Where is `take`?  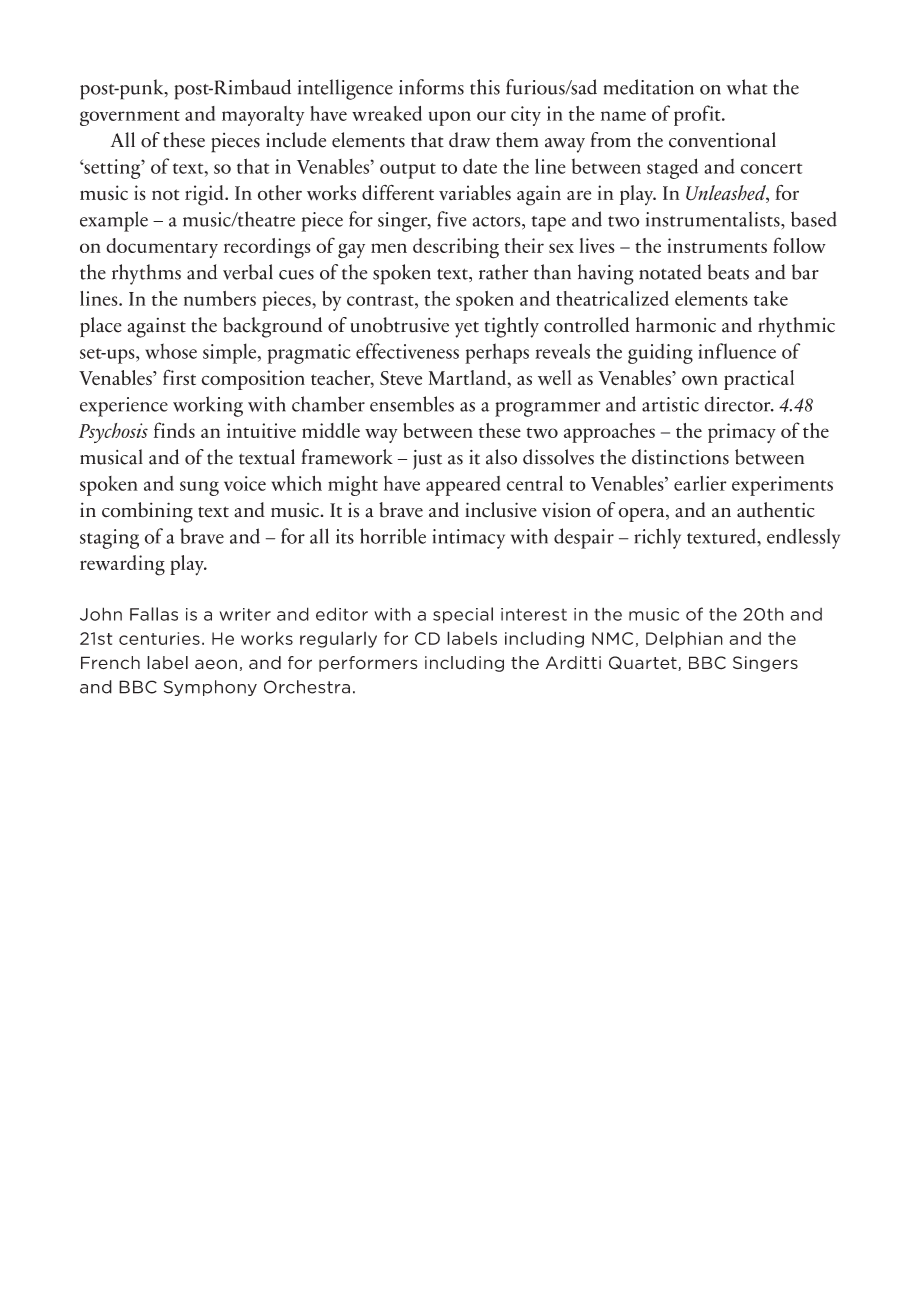 take is located at coordinates (771, 298).
